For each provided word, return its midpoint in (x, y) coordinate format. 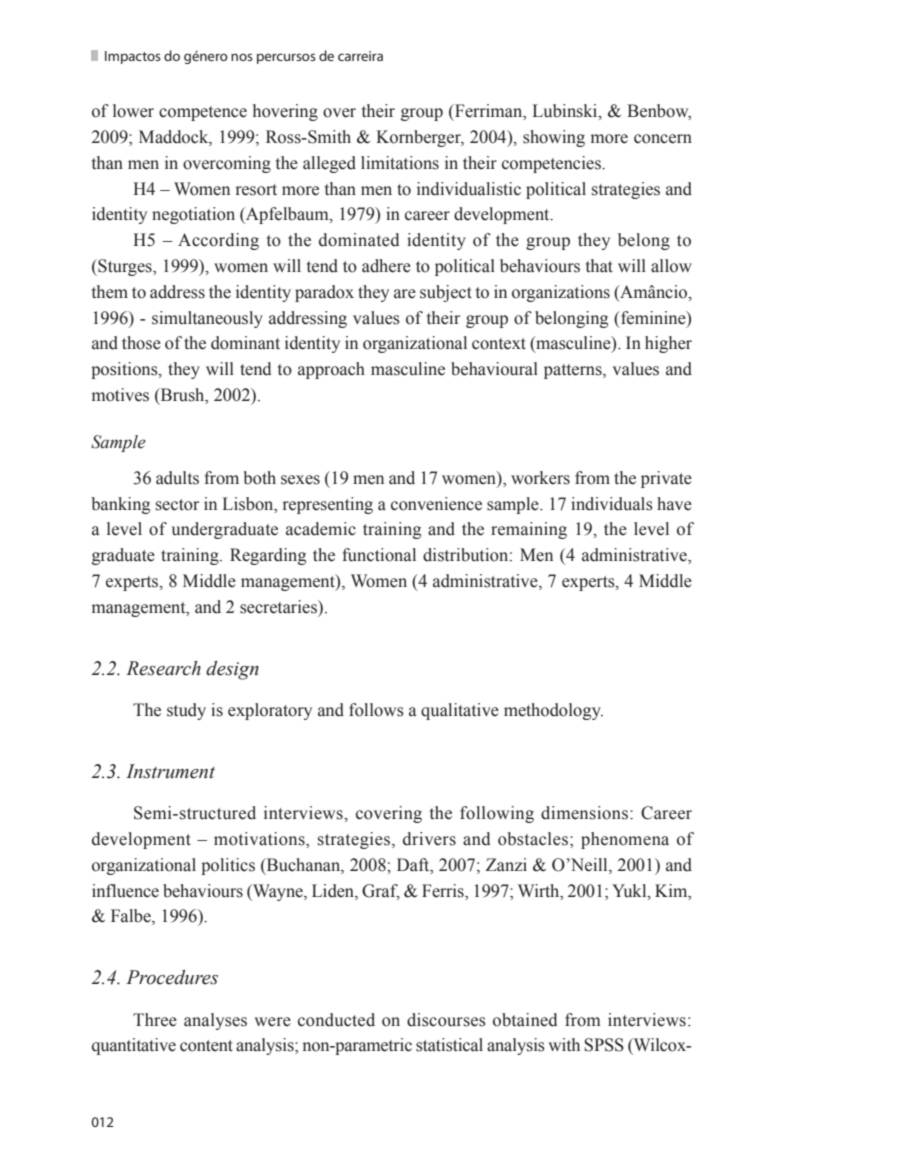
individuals (612, 504)
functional (379, 555)
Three (155, 1020)
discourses (446, 1020)
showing (554, 138)
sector (177, 505)
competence (203, 113)
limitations (400, 163)
